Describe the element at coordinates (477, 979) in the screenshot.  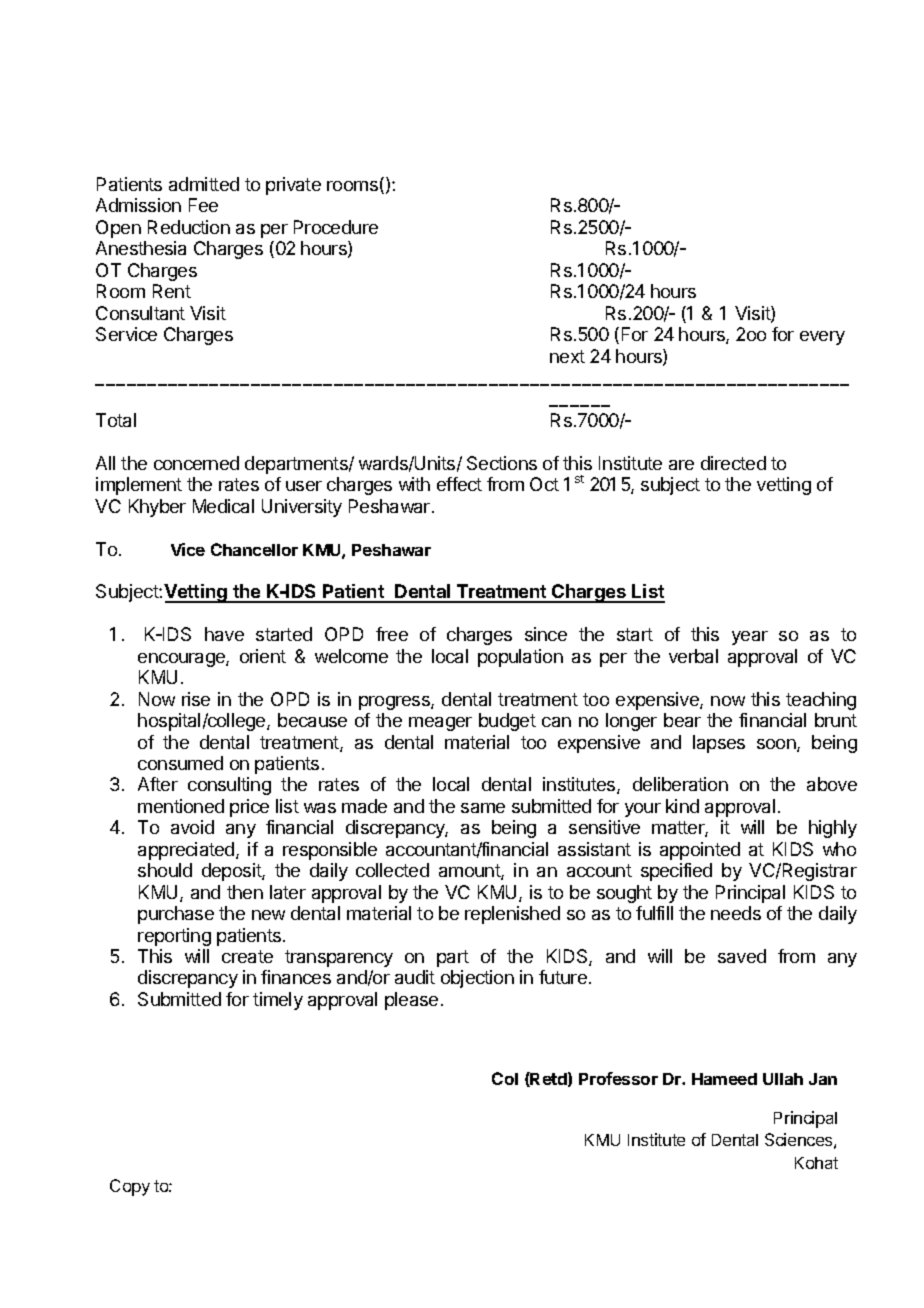
I see `objection` at that location.
